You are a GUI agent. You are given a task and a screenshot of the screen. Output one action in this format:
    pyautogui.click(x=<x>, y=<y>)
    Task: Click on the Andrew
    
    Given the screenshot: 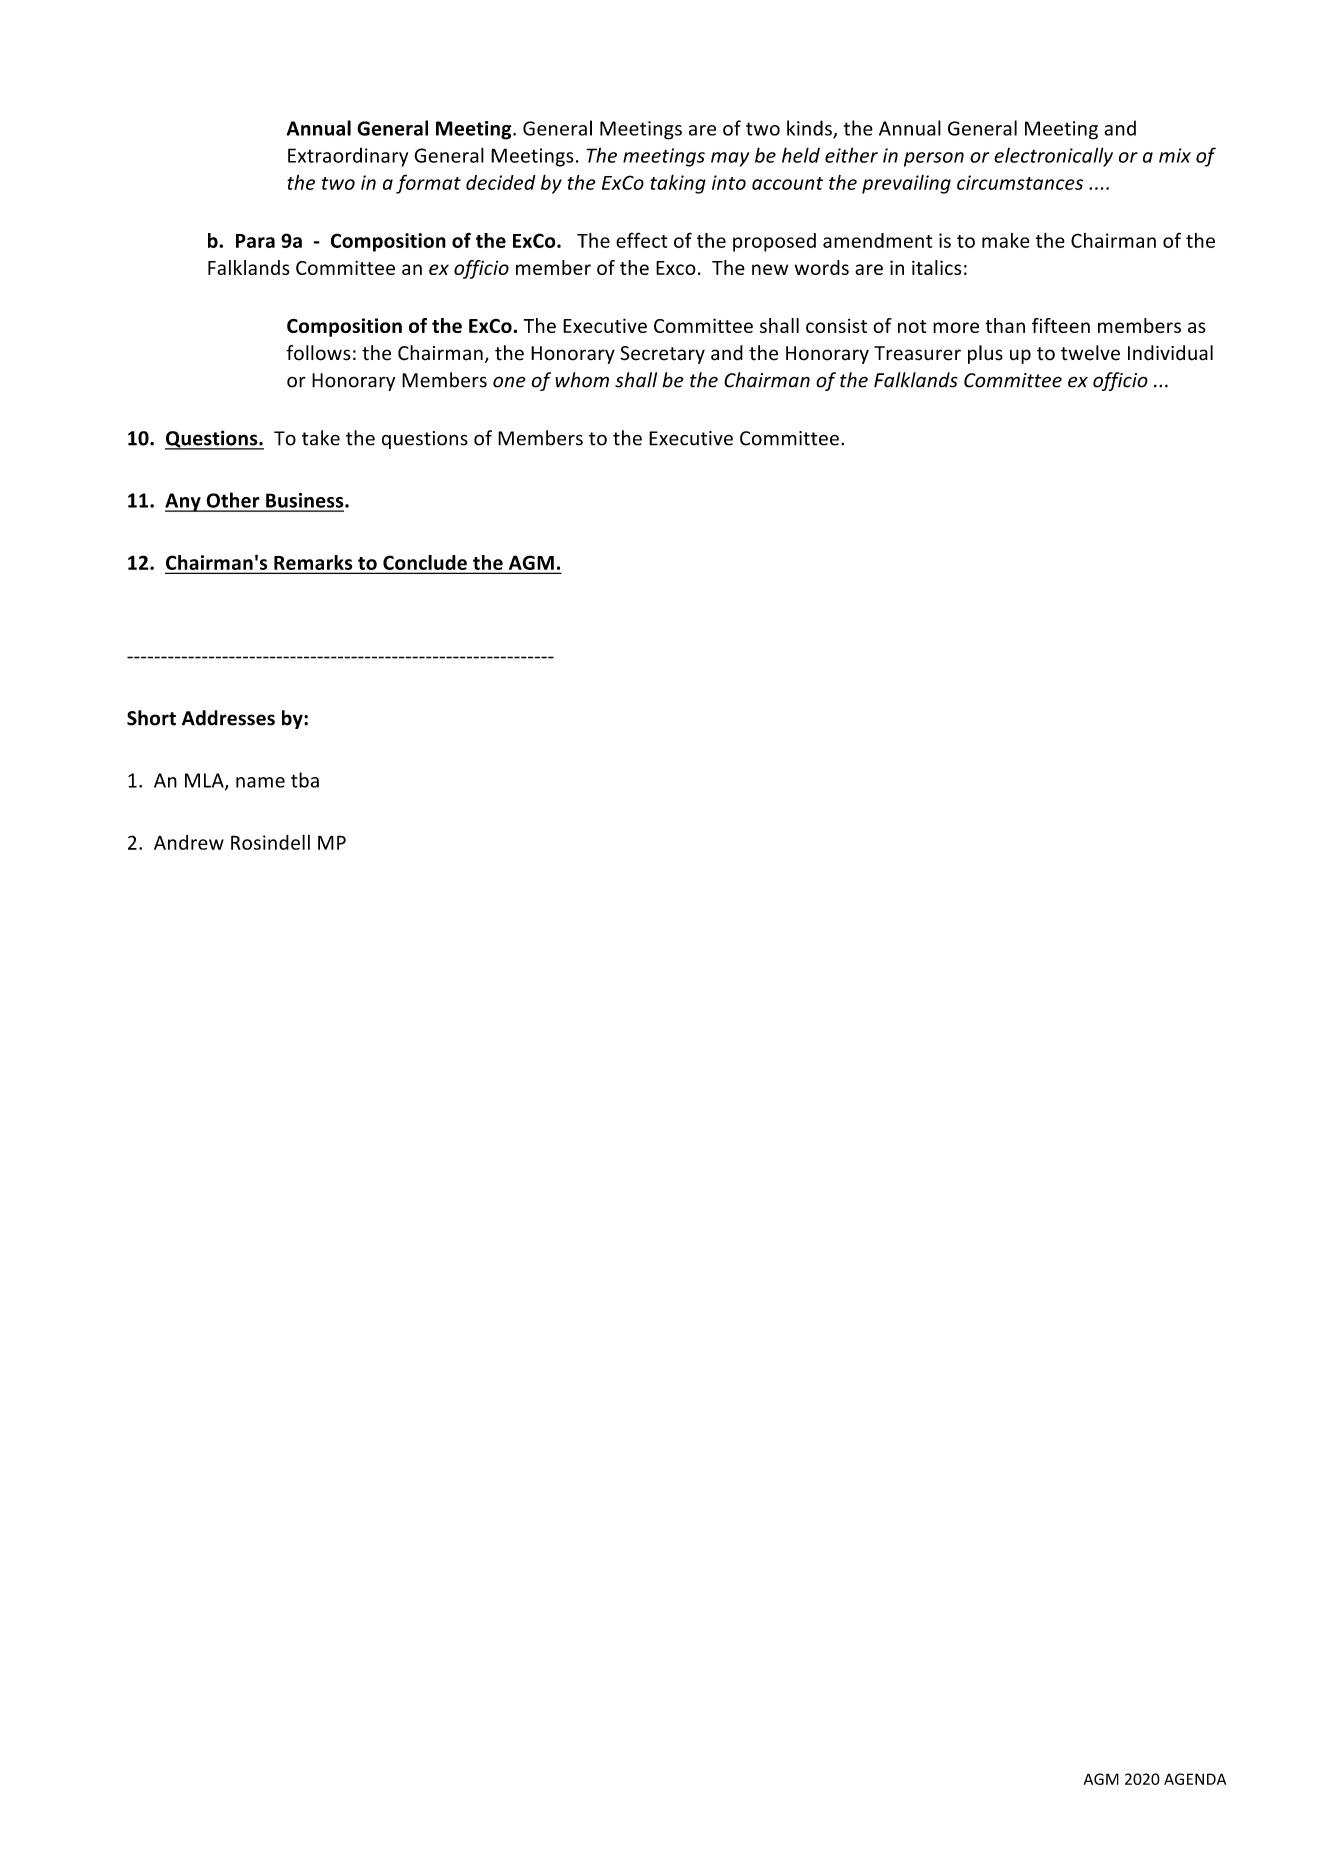 What is the action you would take?
    pyautogui.click(x=189, y=842)
